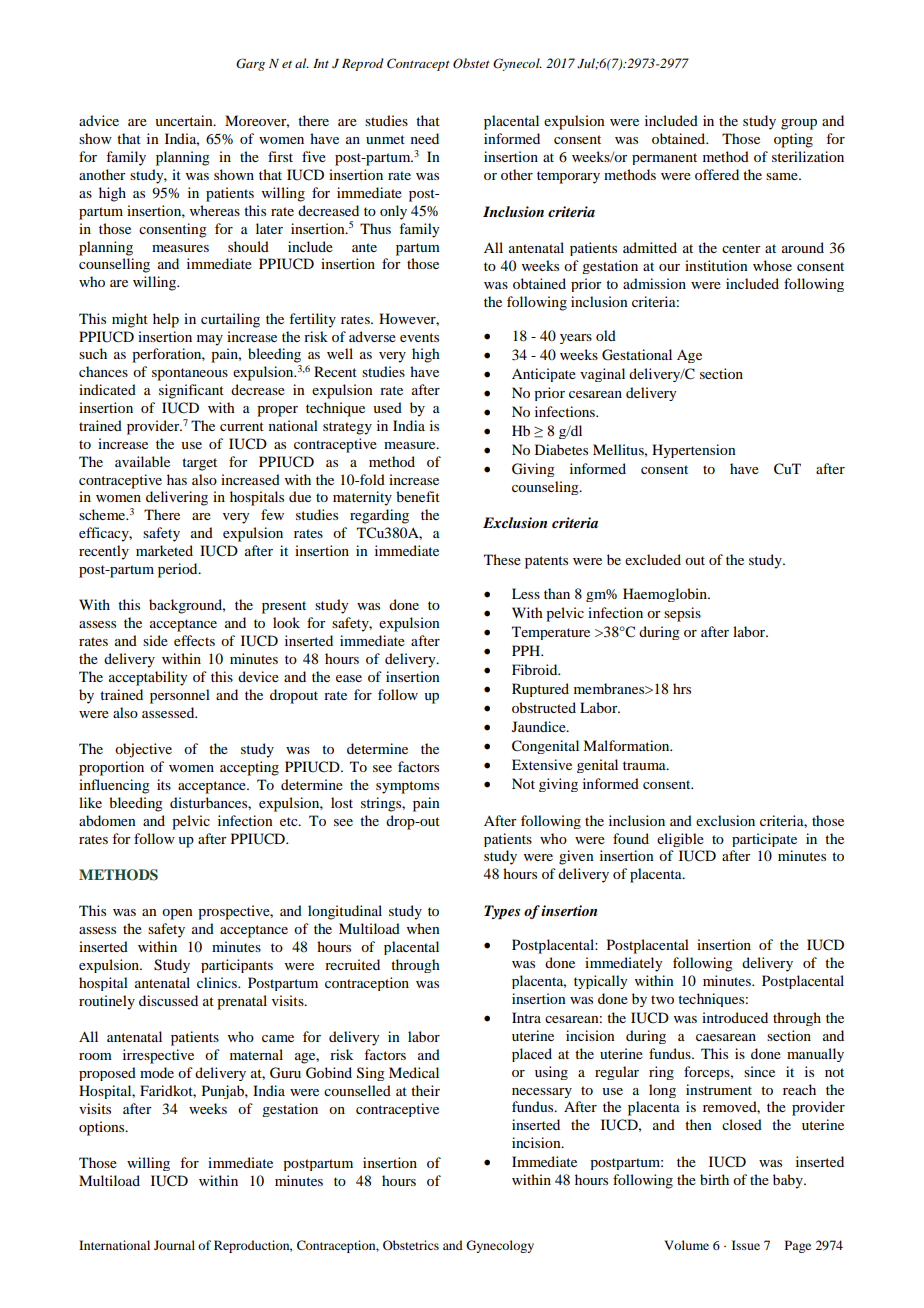 The width and height of the screenshot is (924, 1308). Describe the element at coordinates (694, 451) in the screenshot. I see `Hypertension` at that location.
